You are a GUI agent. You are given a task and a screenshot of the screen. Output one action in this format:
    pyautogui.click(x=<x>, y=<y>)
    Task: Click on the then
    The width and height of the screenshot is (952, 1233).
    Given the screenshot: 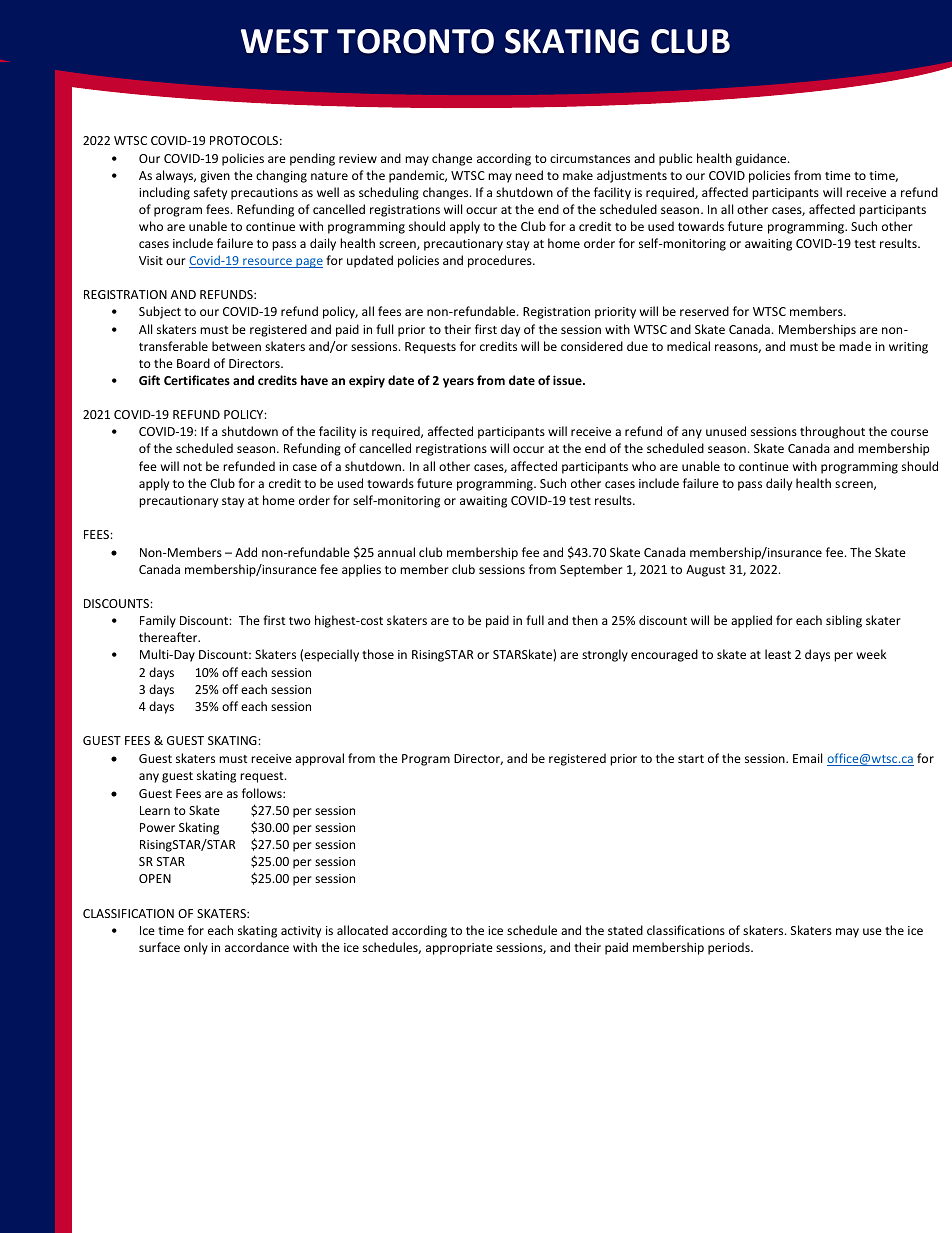 What is the action you would take?
    pyautogui.click(x=585, y=620)
